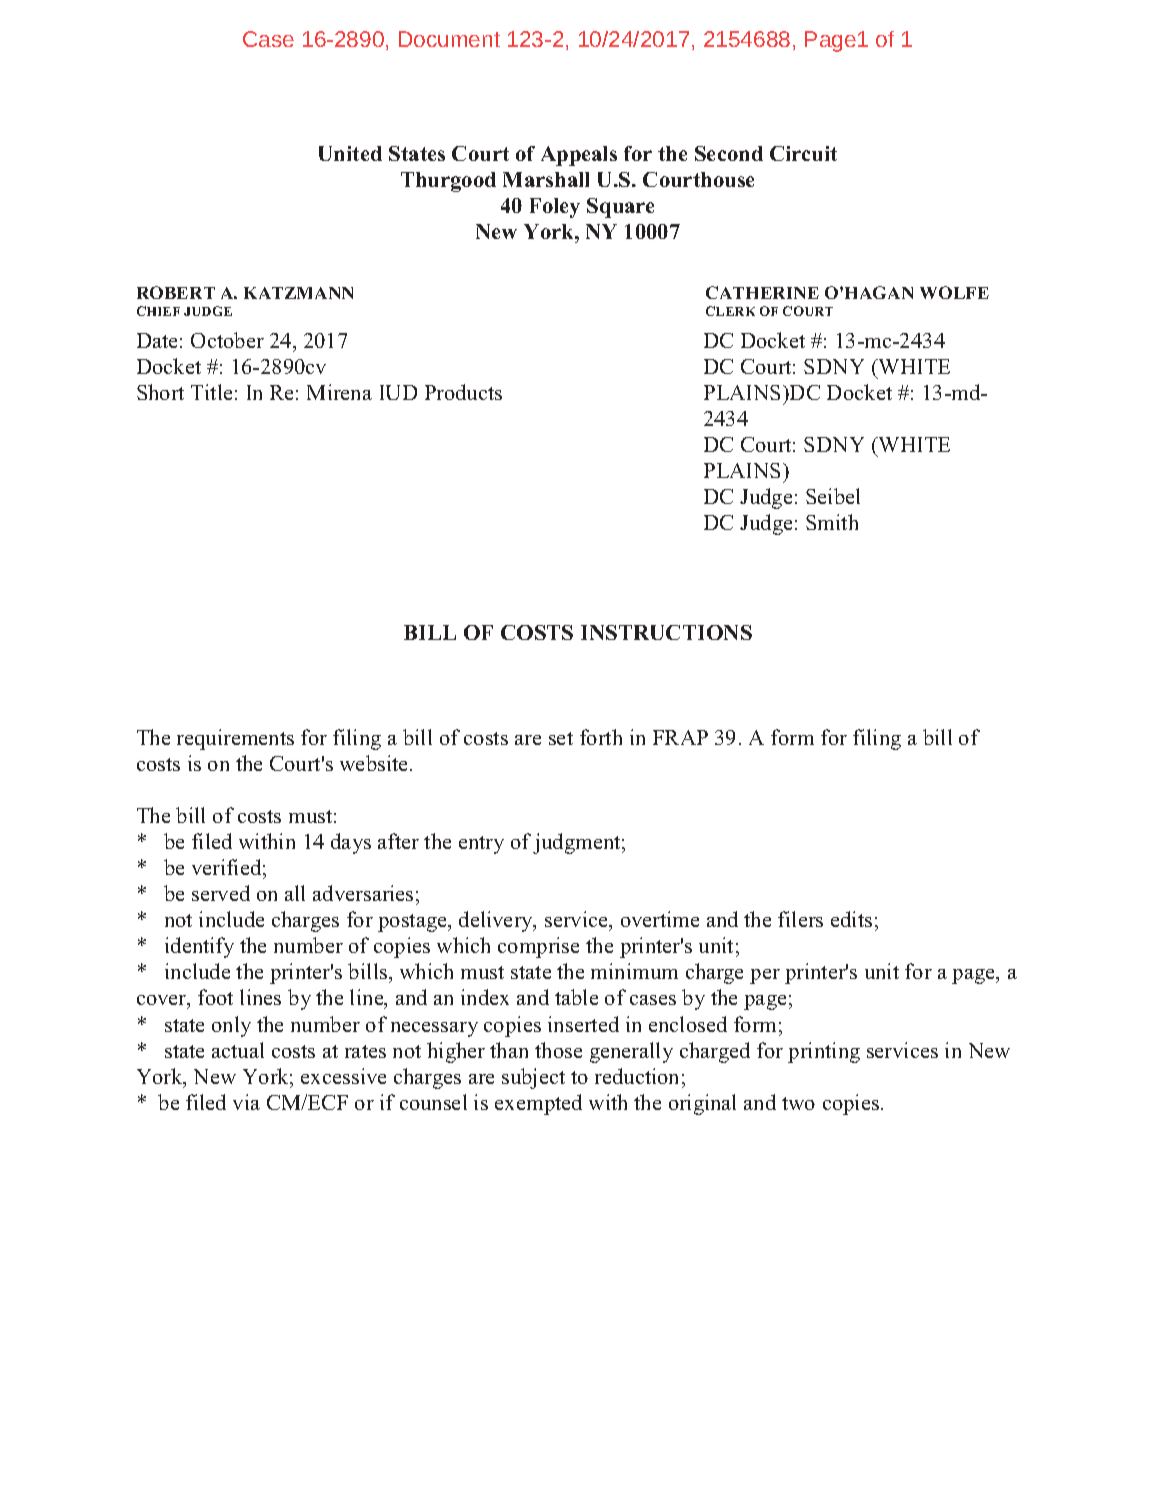 This page has width=1156, height=1495. I want to click on Appeals, so click(579, 156).
